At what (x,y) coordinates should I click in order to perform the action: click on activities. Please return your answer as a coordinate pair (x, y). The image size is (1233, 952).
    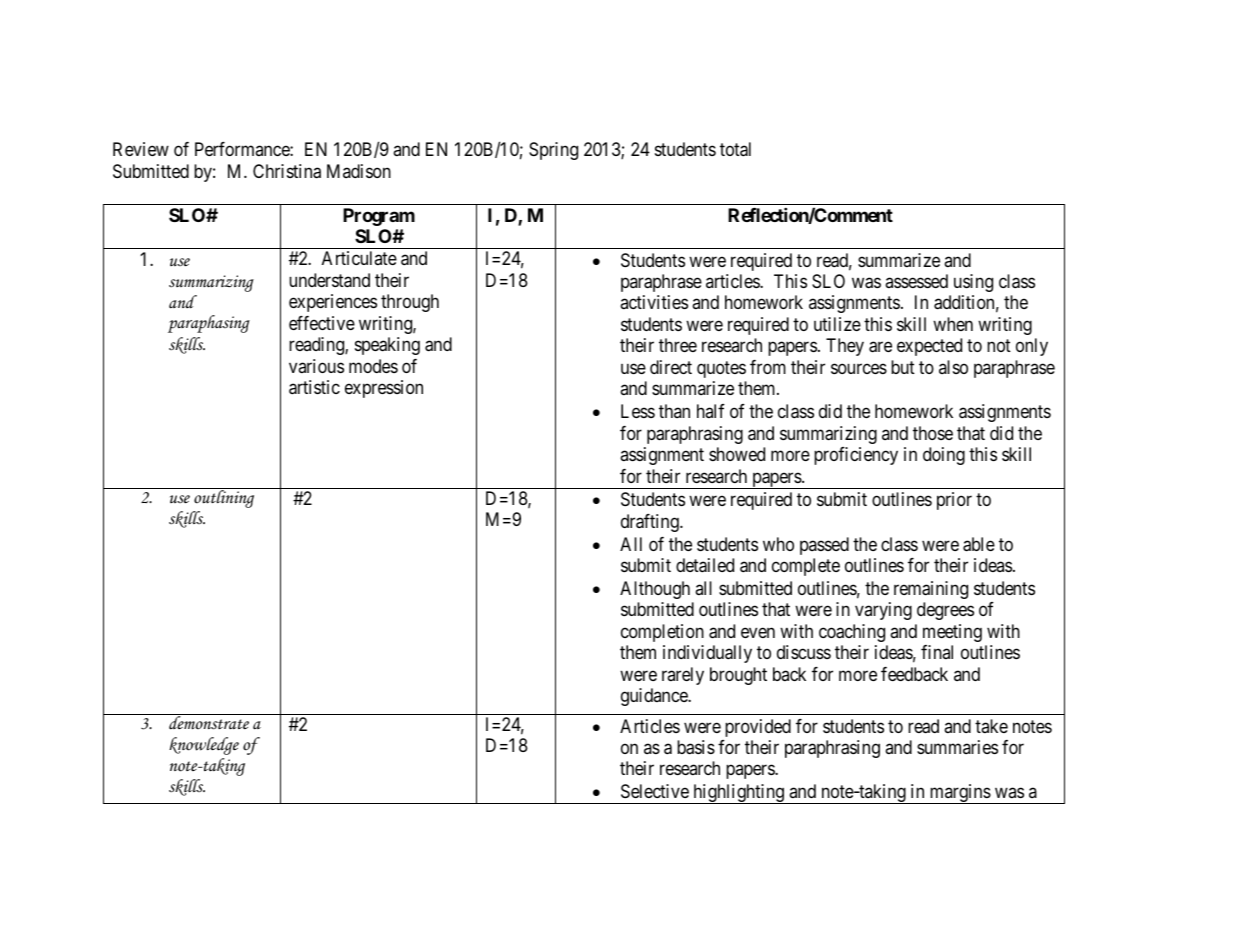
    Looking at the image, I should click on (654, 302).
